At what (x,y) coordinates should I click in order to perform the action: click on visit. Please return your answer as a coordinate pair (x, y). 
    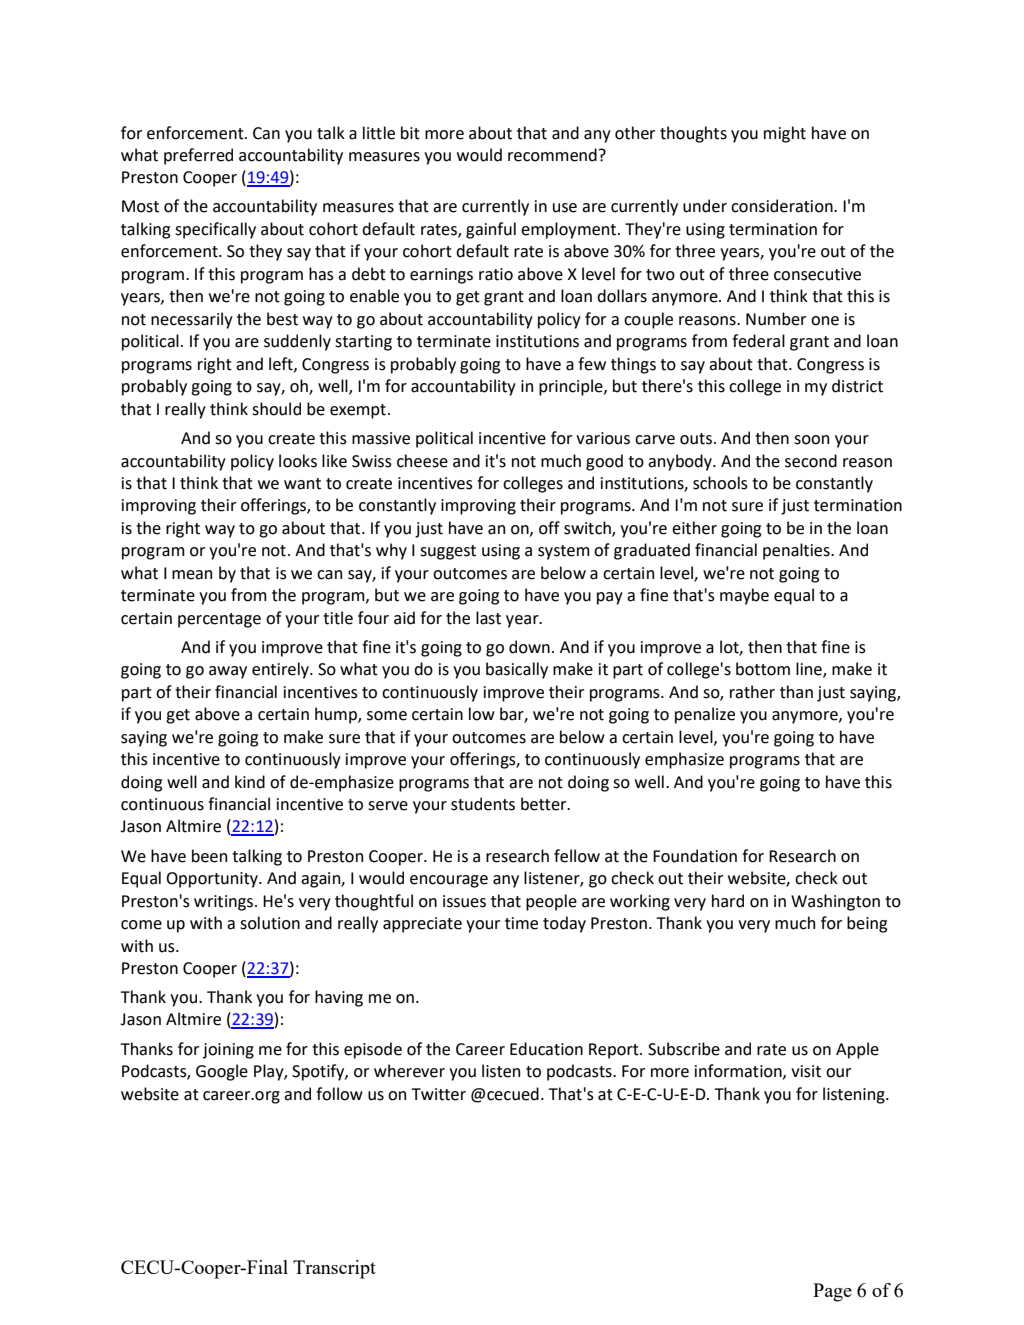
    Looking at the image, I should click on (806, 1071).
